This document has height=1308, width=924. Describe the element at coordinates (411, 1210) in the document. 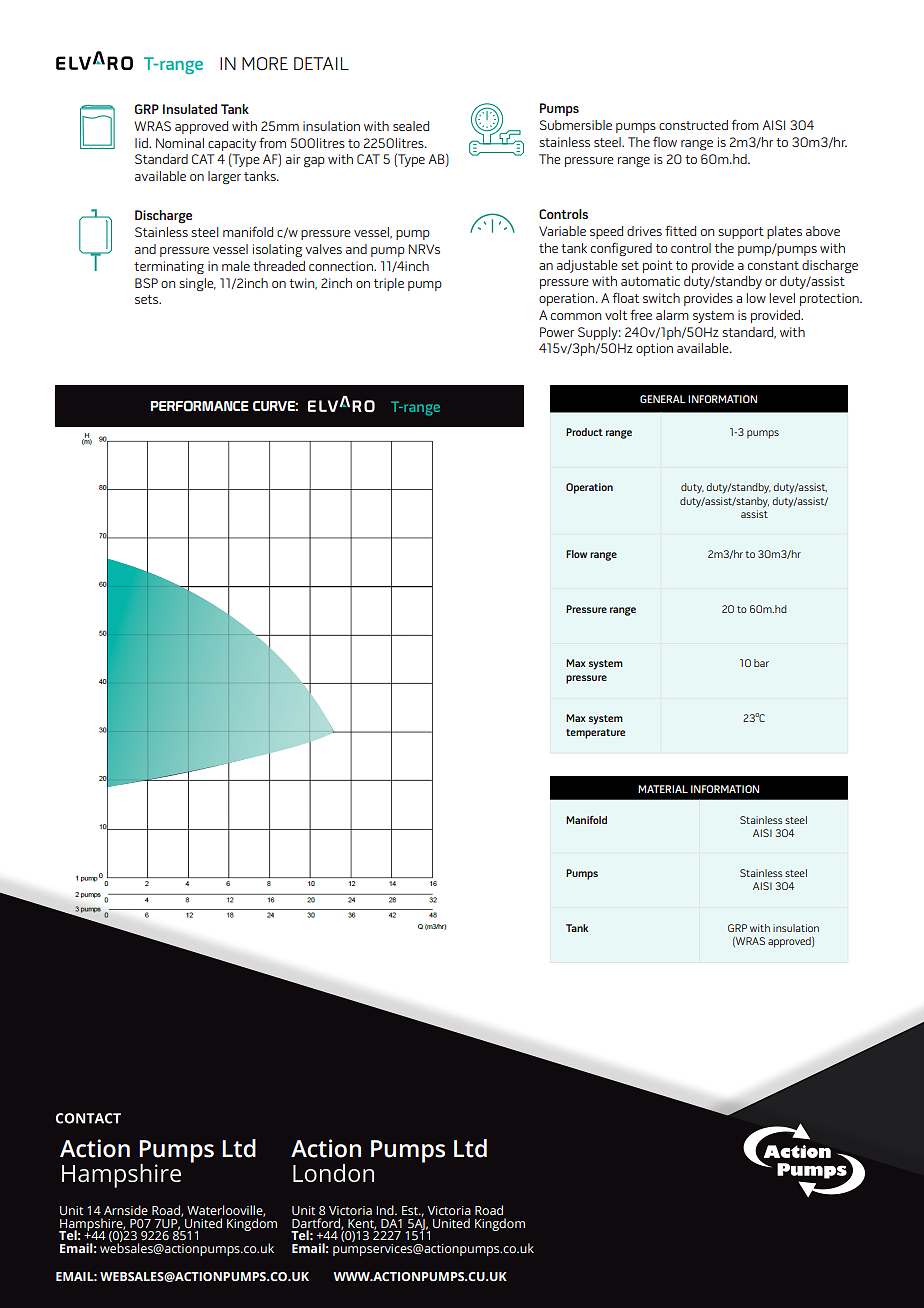

I see `Est` at that location.
